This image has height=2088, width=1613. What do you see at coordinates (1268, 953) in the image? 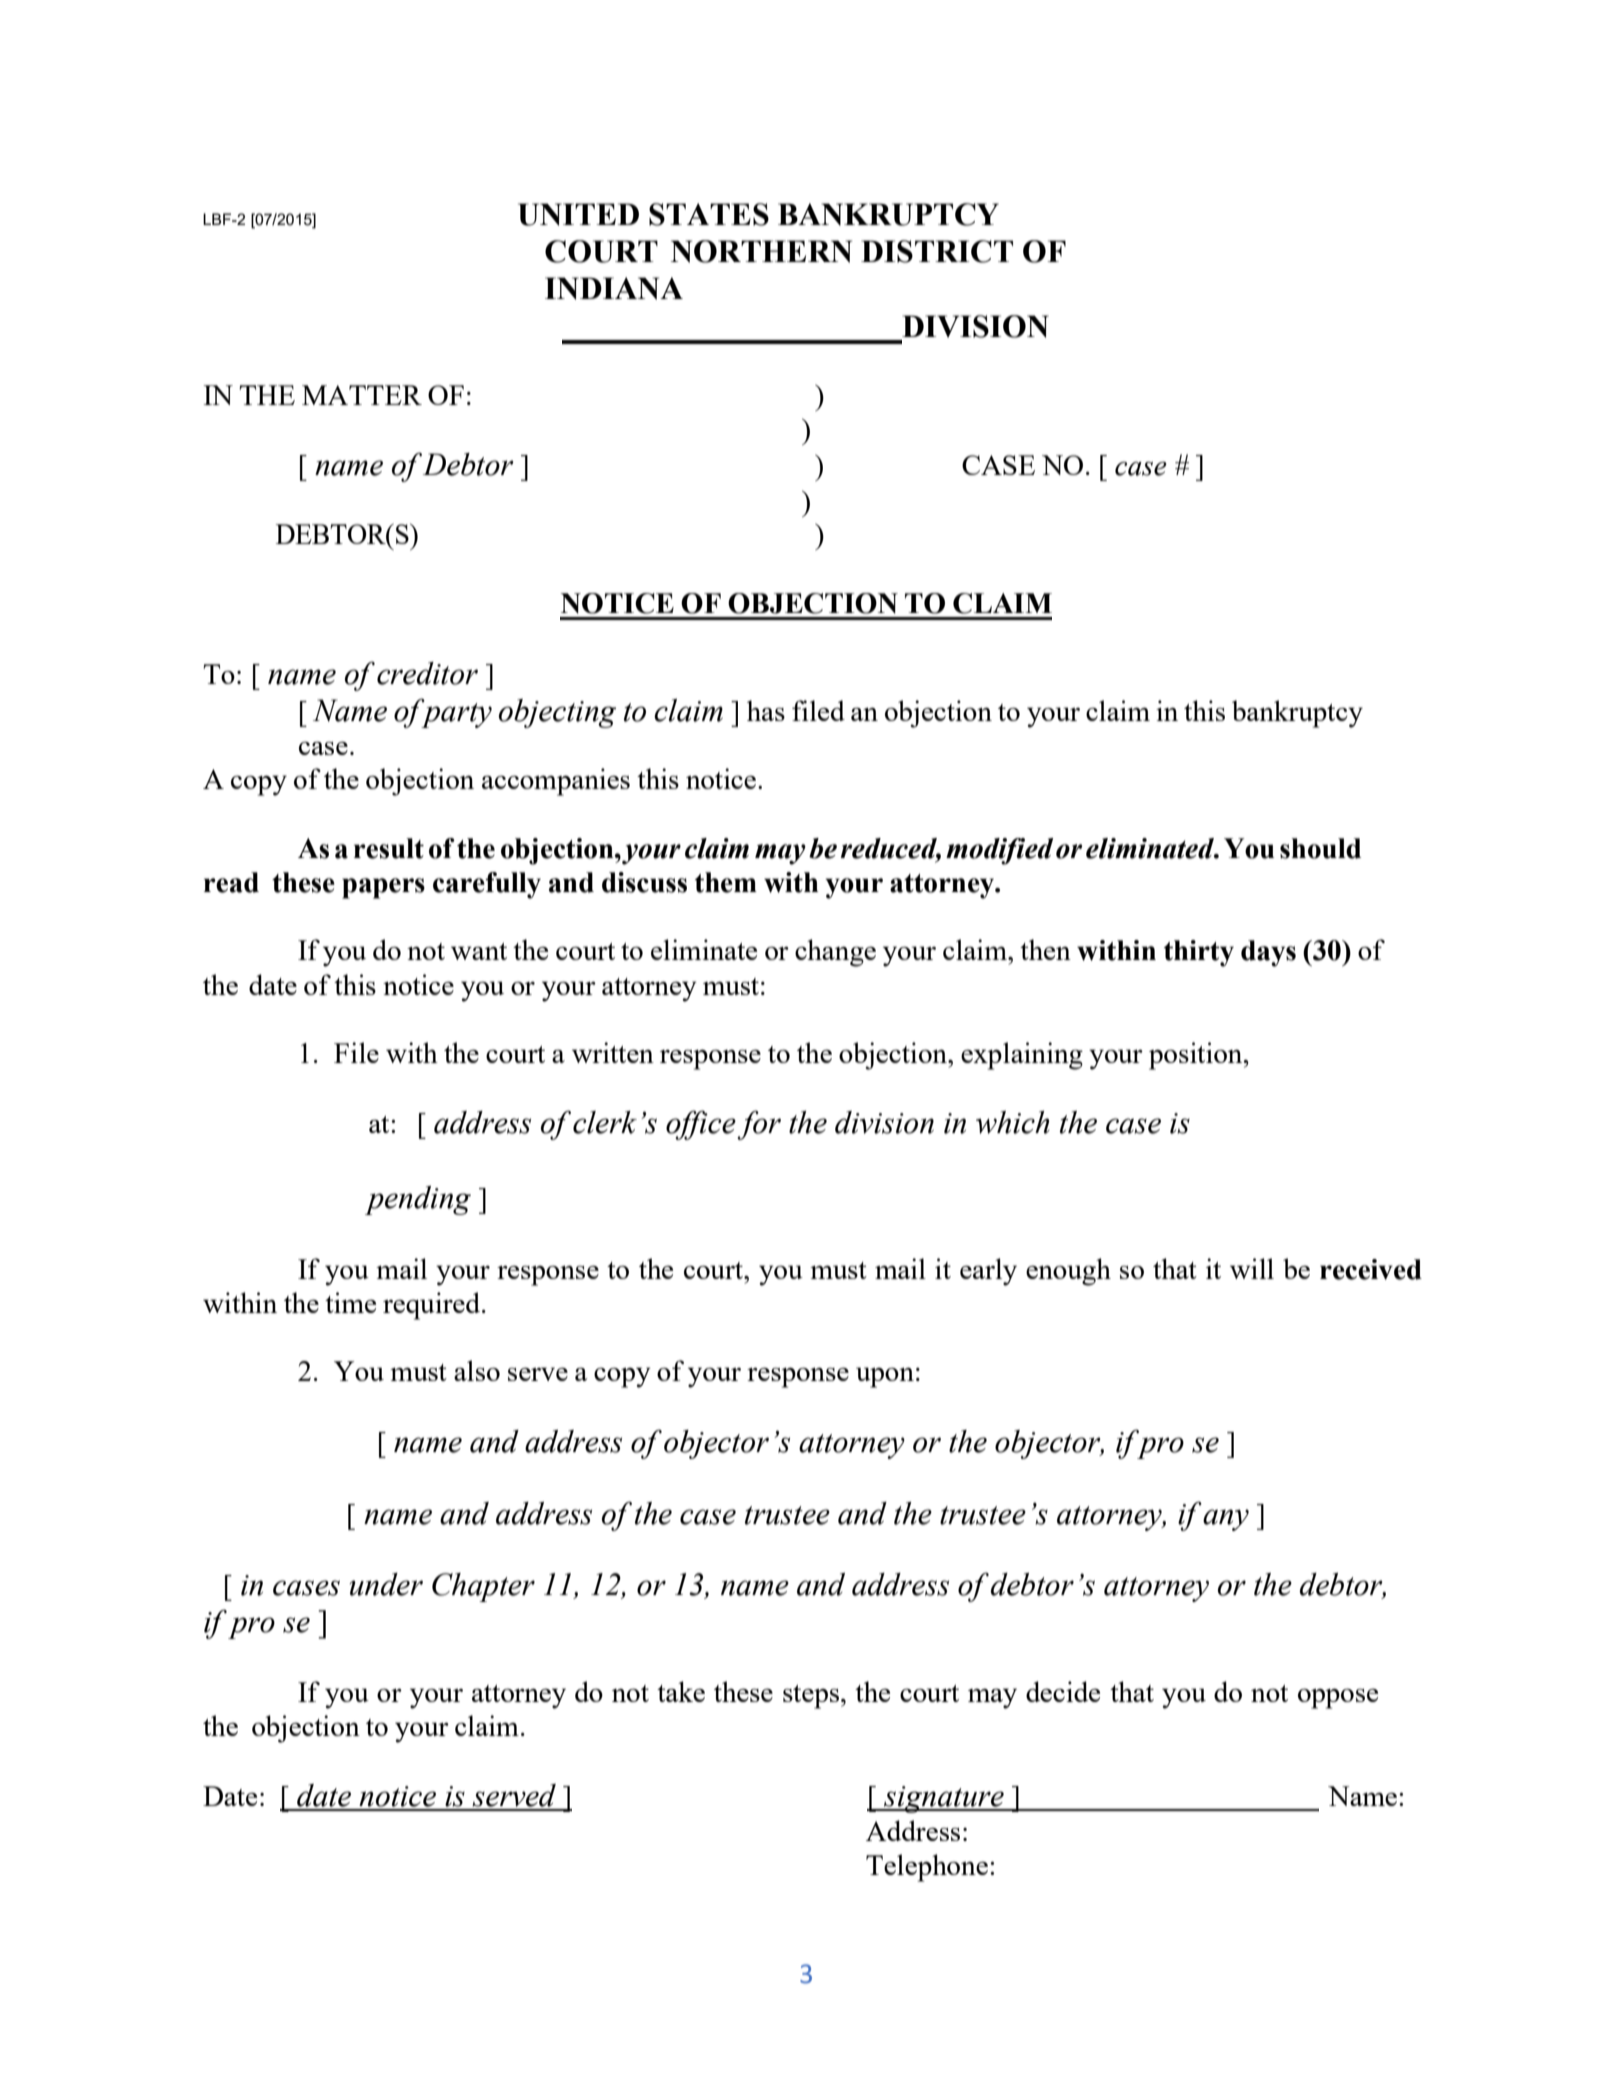
I see `days` at bounding box center [1268, 953].
